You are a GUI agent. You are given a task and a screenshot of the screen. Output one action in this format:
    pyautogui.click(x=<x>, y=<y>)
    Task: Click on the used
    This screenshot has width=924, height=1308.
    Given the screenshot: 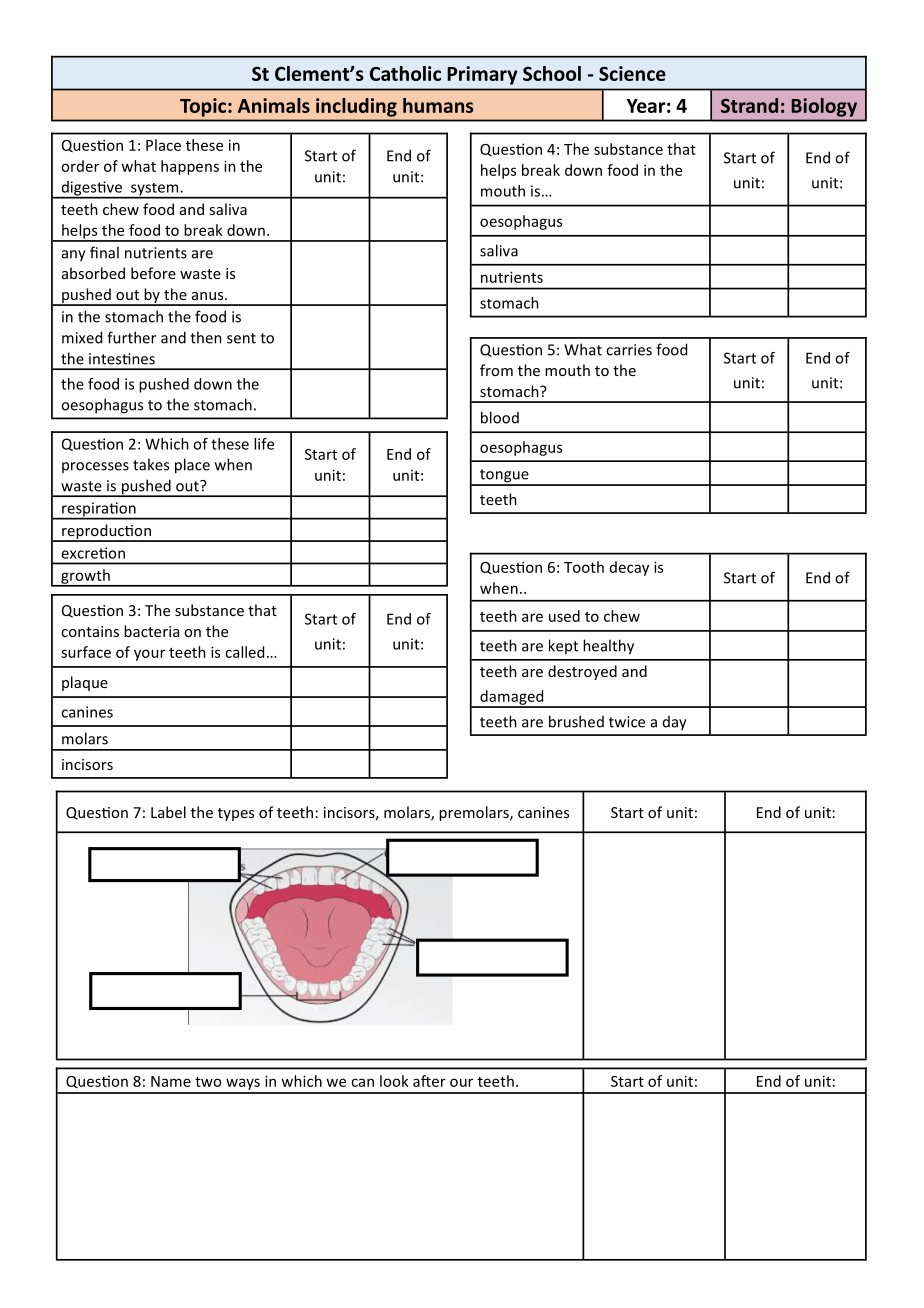 What is the action you would take?
    pyautogui.click(x=564, y=616)
